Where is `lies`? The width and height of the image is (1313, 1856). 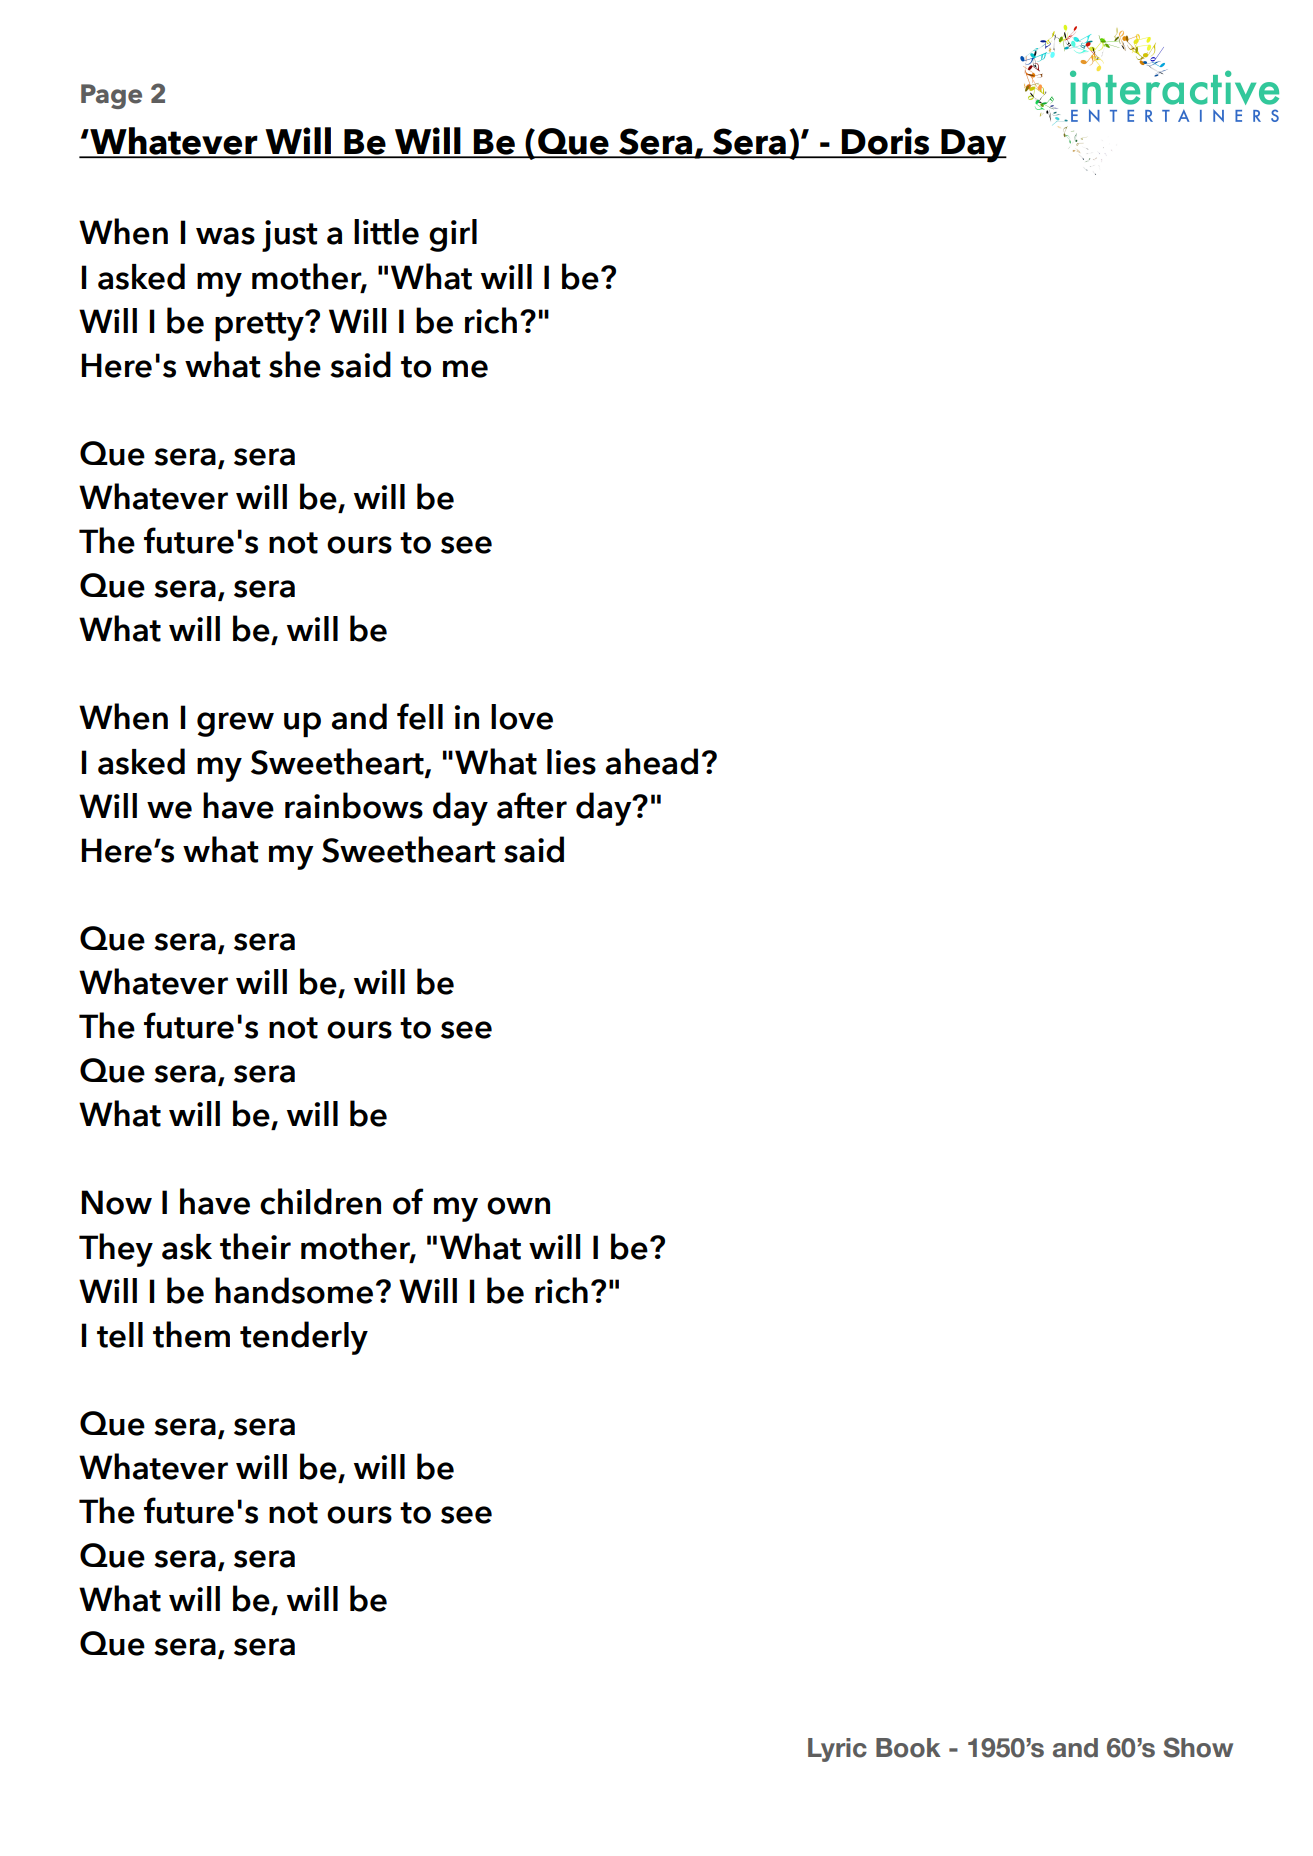 lies is located at coordinates (571, 762).
